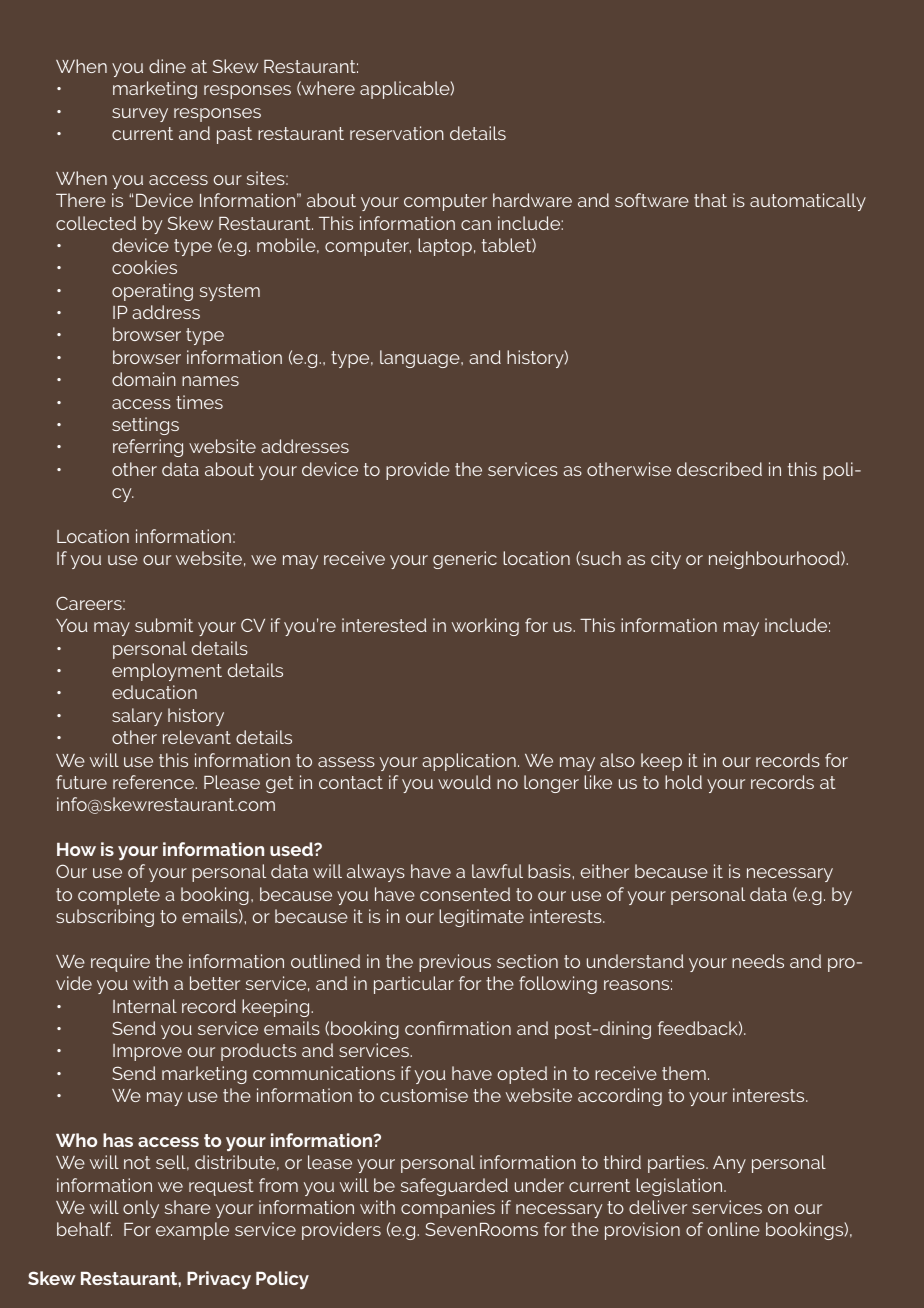 This screenshot has width=924, height=1308. I want to click on complete, so click(119, 896).
